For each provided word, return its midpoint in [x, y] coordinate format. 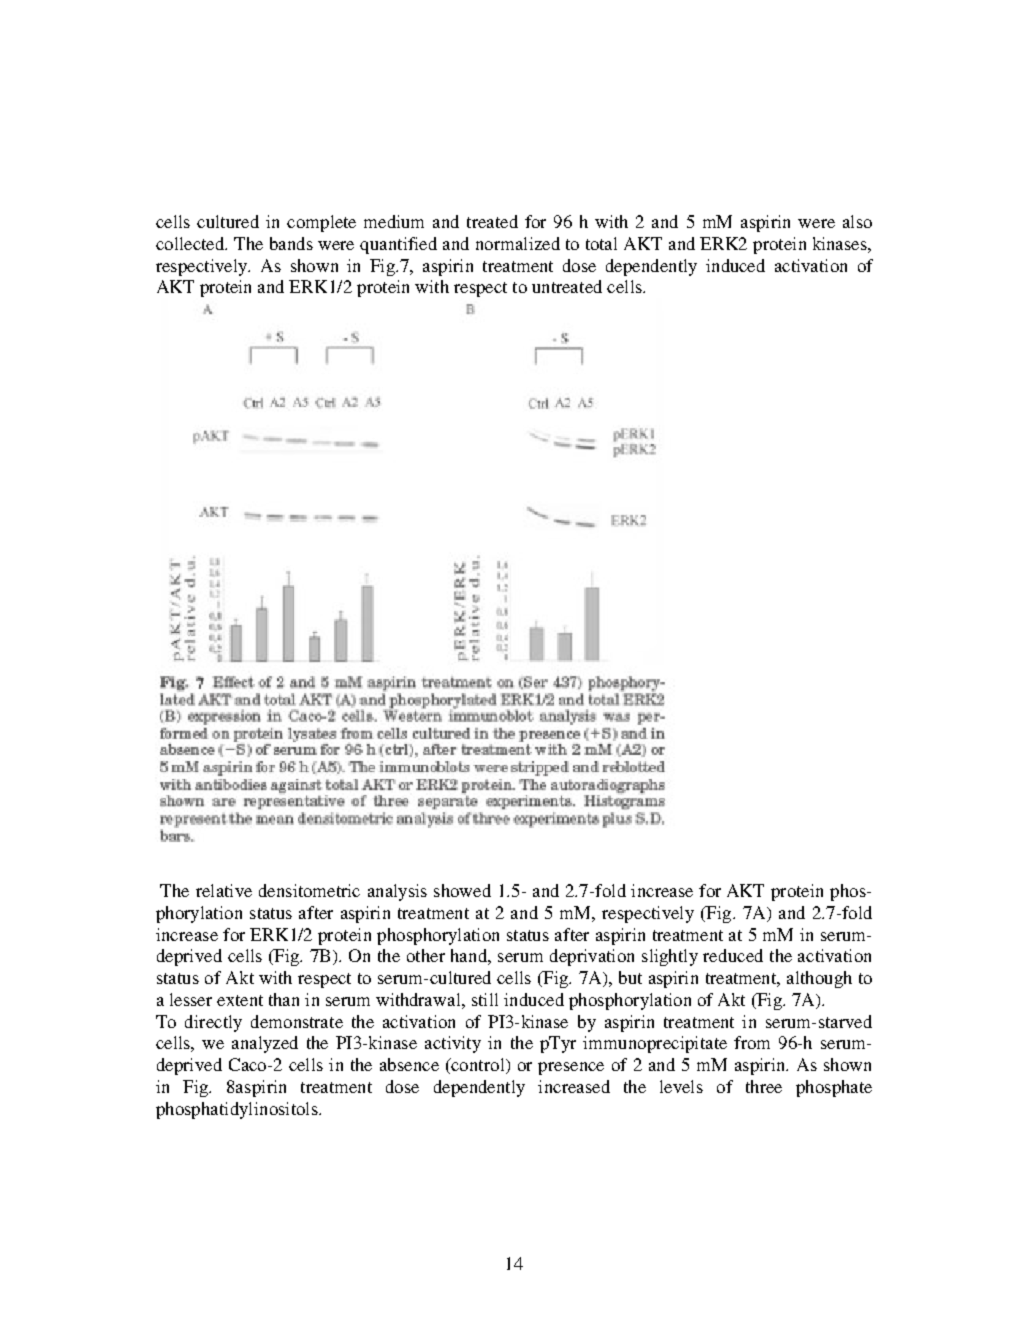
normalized [518, 243]
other [426, 955]
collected [191, 243]
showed [462, 890]
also [857, 221]
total [601, 243]
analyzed [265, 1044]
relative [224, 890]
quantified [398, 245]
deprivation [592, 957]
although [819, 979]
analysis [397, 892]
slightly [670, 957]
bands [291, 243]
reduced [733, 955]
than [284, 999]
